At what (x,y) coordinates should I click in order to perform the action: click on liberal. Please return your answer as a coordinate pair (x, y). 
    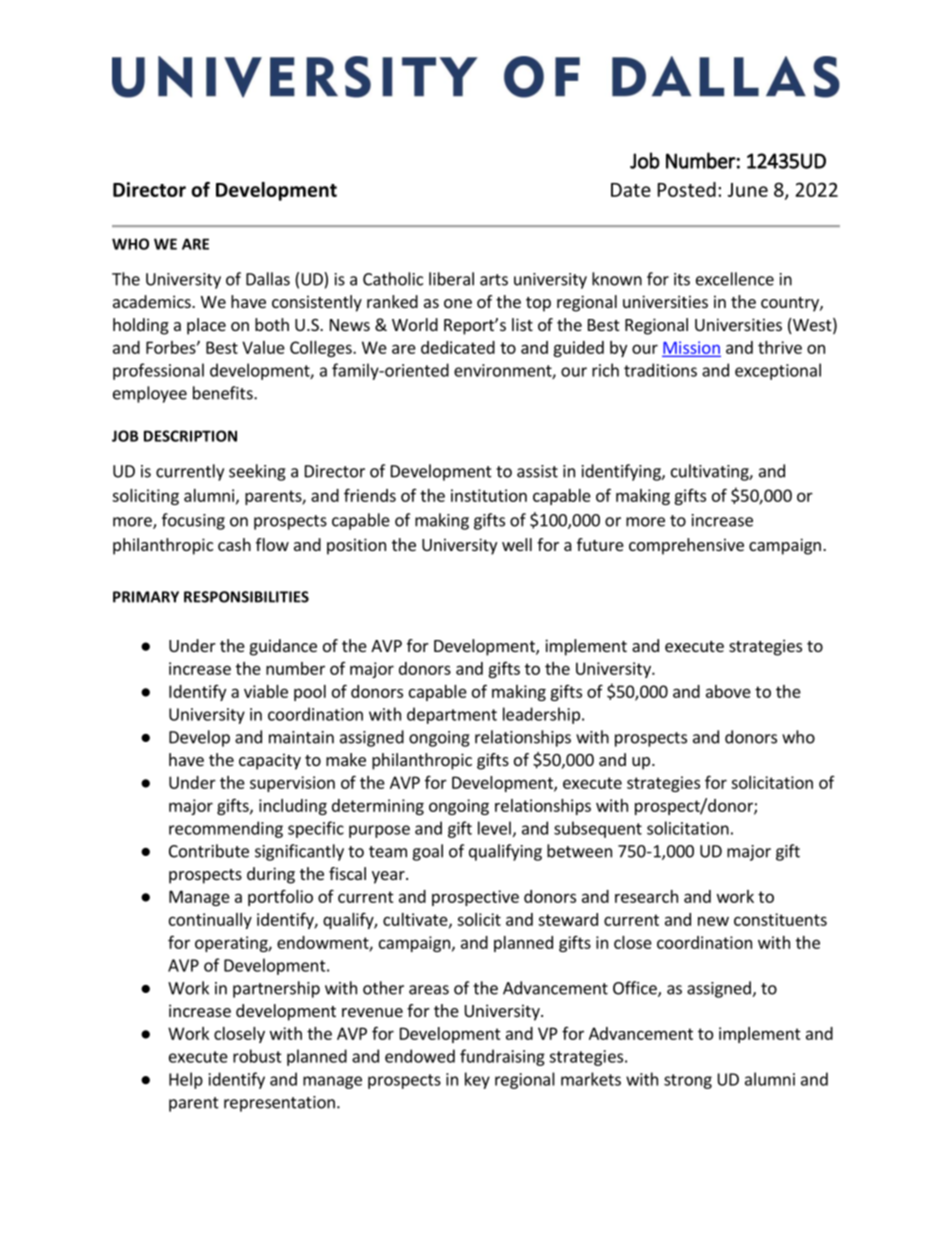
    Looking at the image, I should click on (451, 279).
